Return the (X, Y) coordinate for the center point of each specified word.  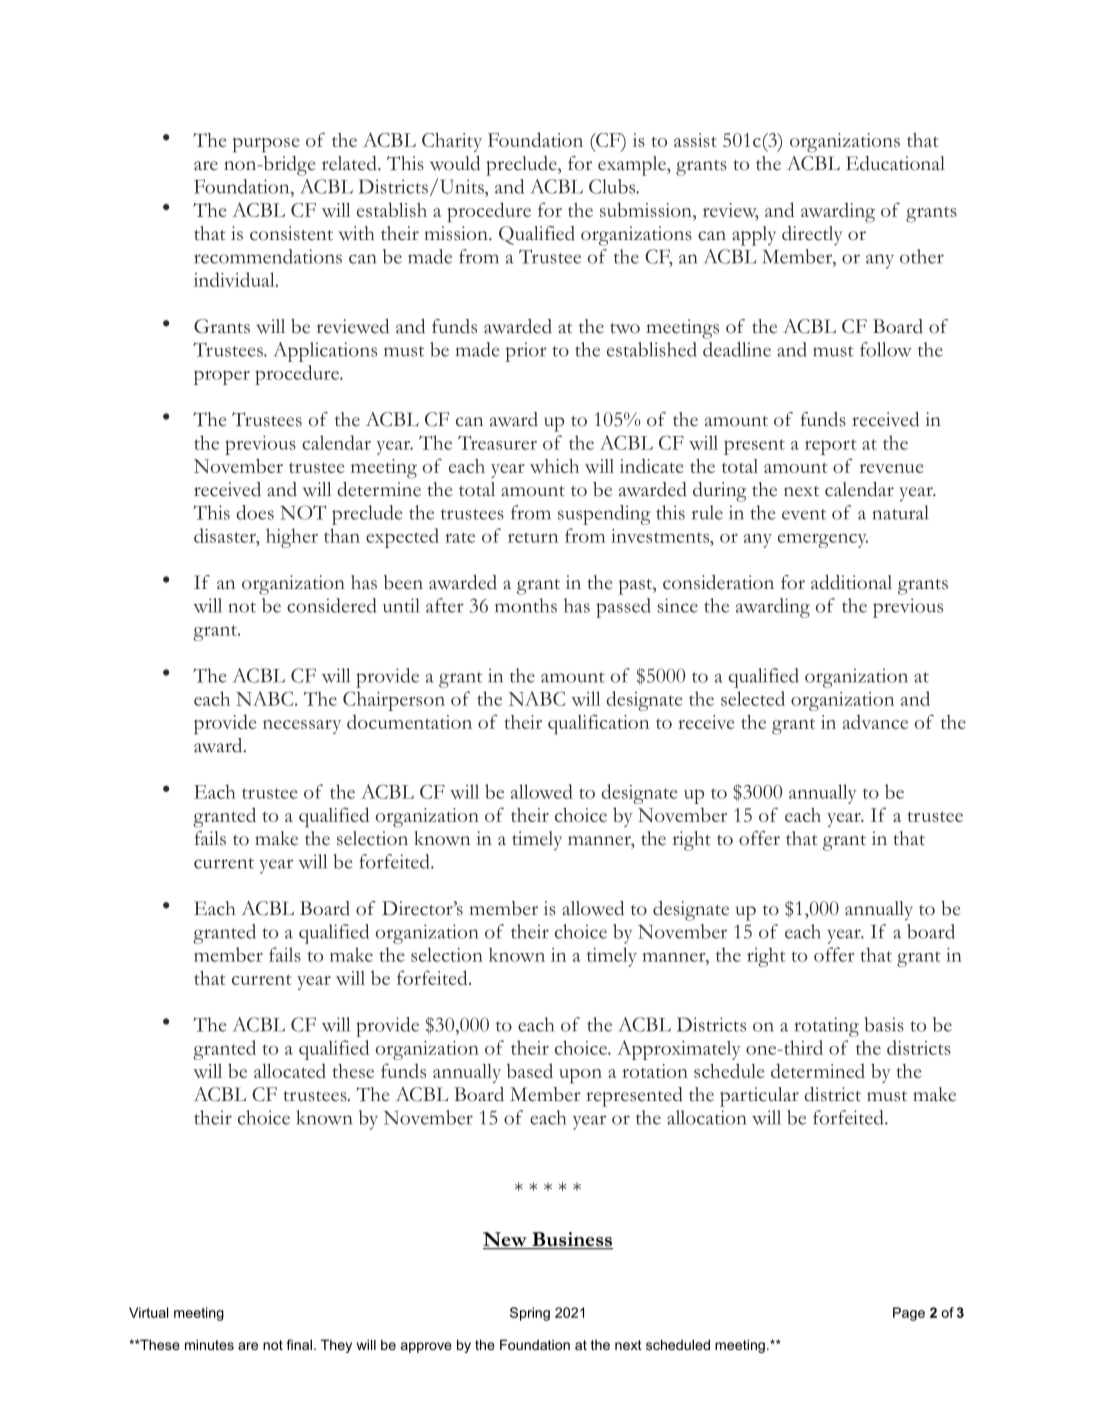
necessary (302, 727)
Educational (895, 163)
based (530, 1070)
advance (875, 721)
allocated (290, 1070)
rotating (826, 1027)
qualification (598, 724)
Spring (530, 1314)
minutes (209, 1344)
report (831, 447)
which (554, 466)
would (455, 163)
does (255, 512)
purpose (266, 145)
